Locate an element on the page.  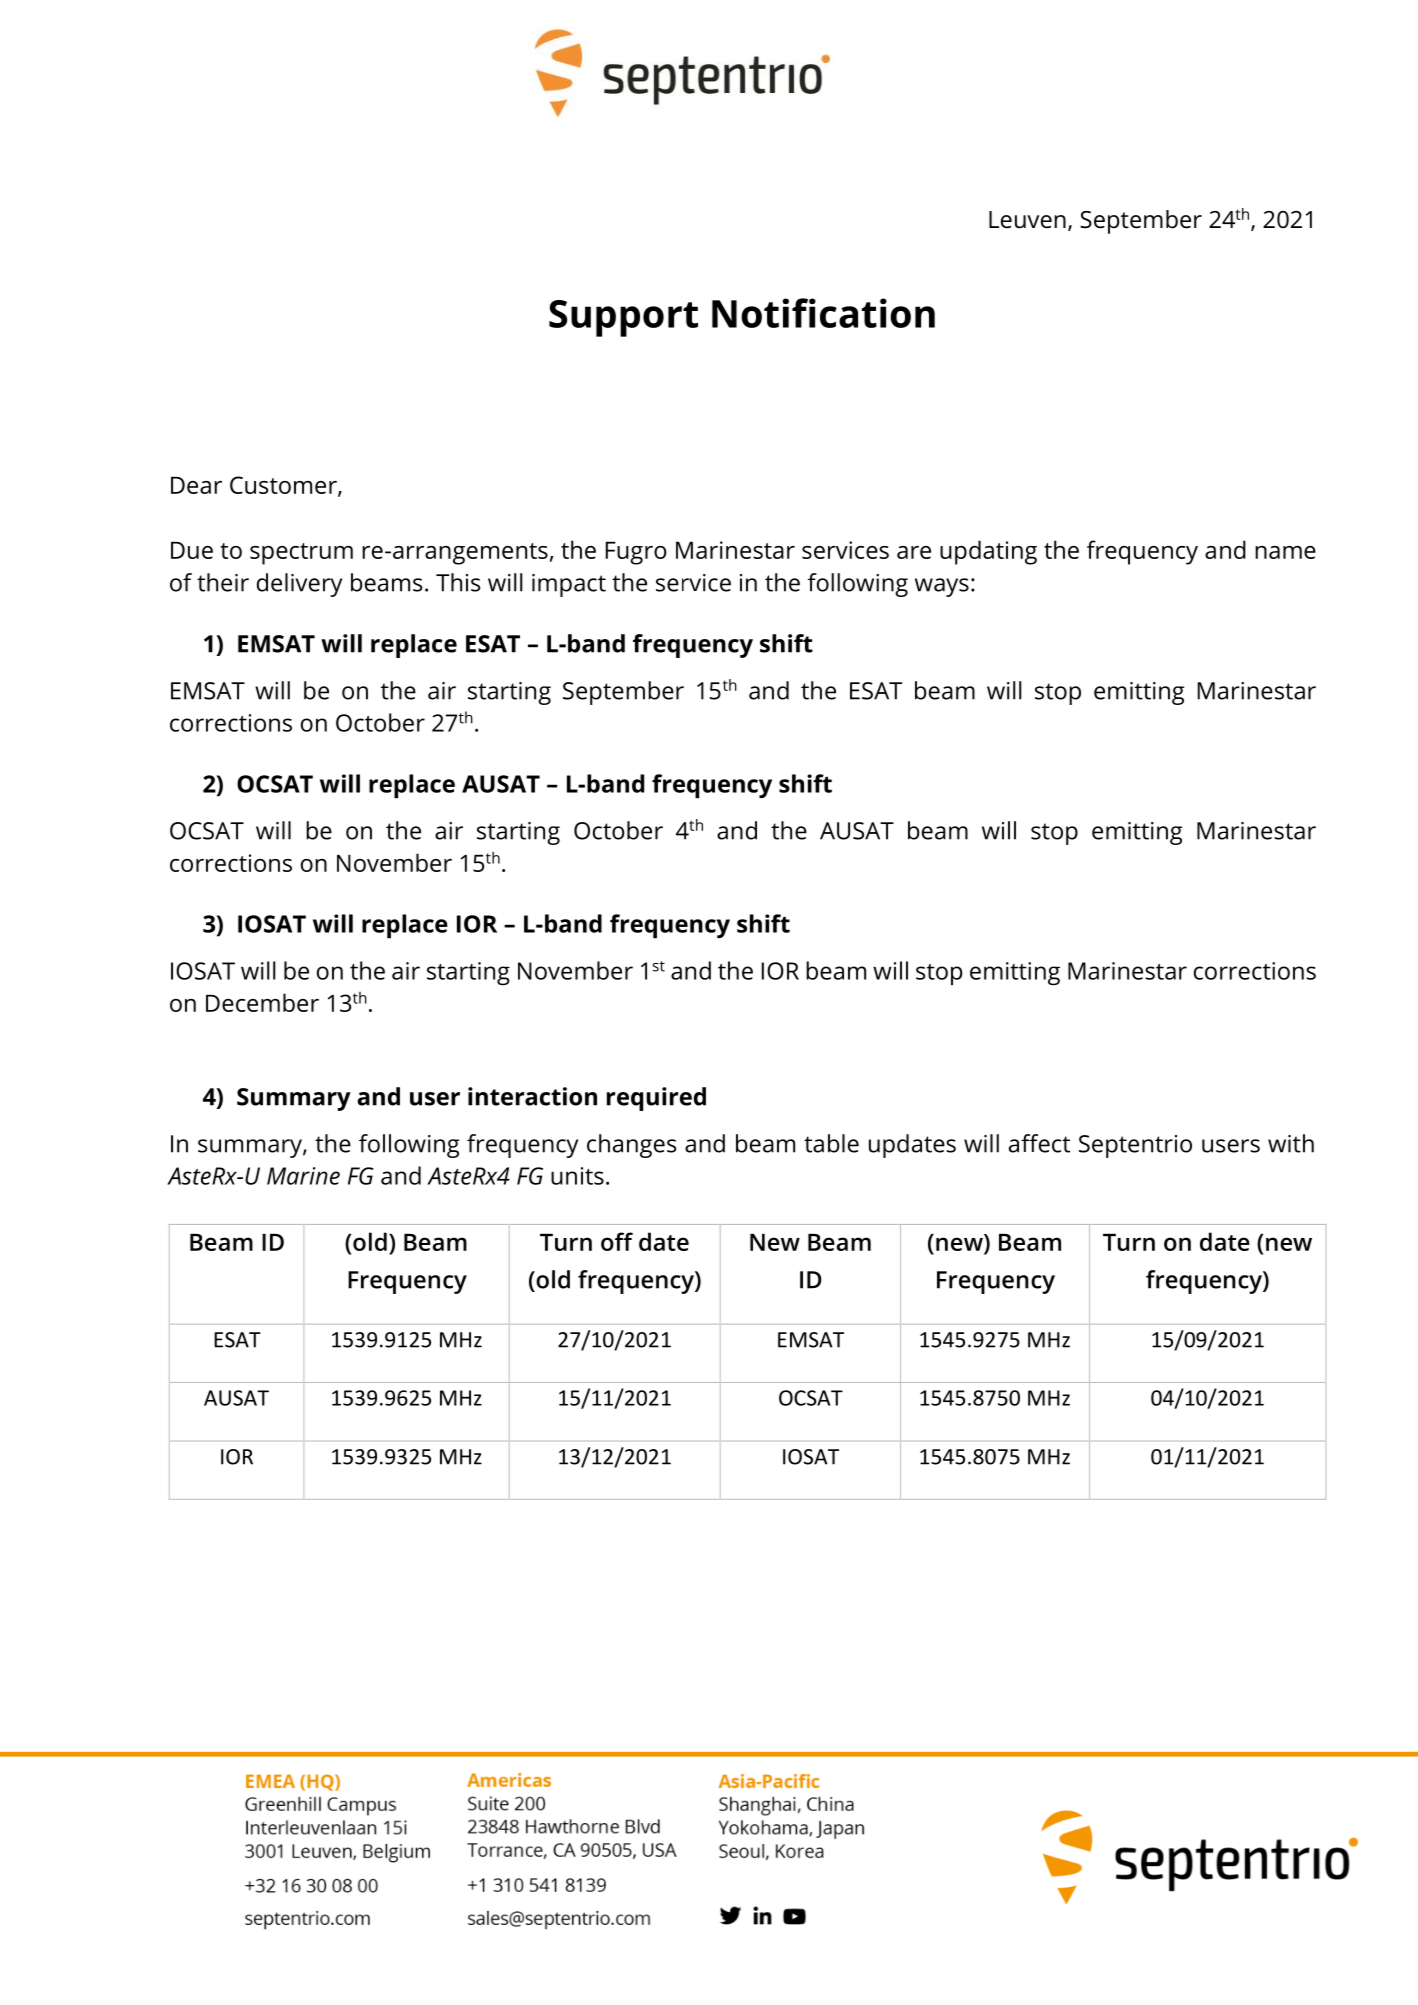
ways is located at coordinates (942, 587).
